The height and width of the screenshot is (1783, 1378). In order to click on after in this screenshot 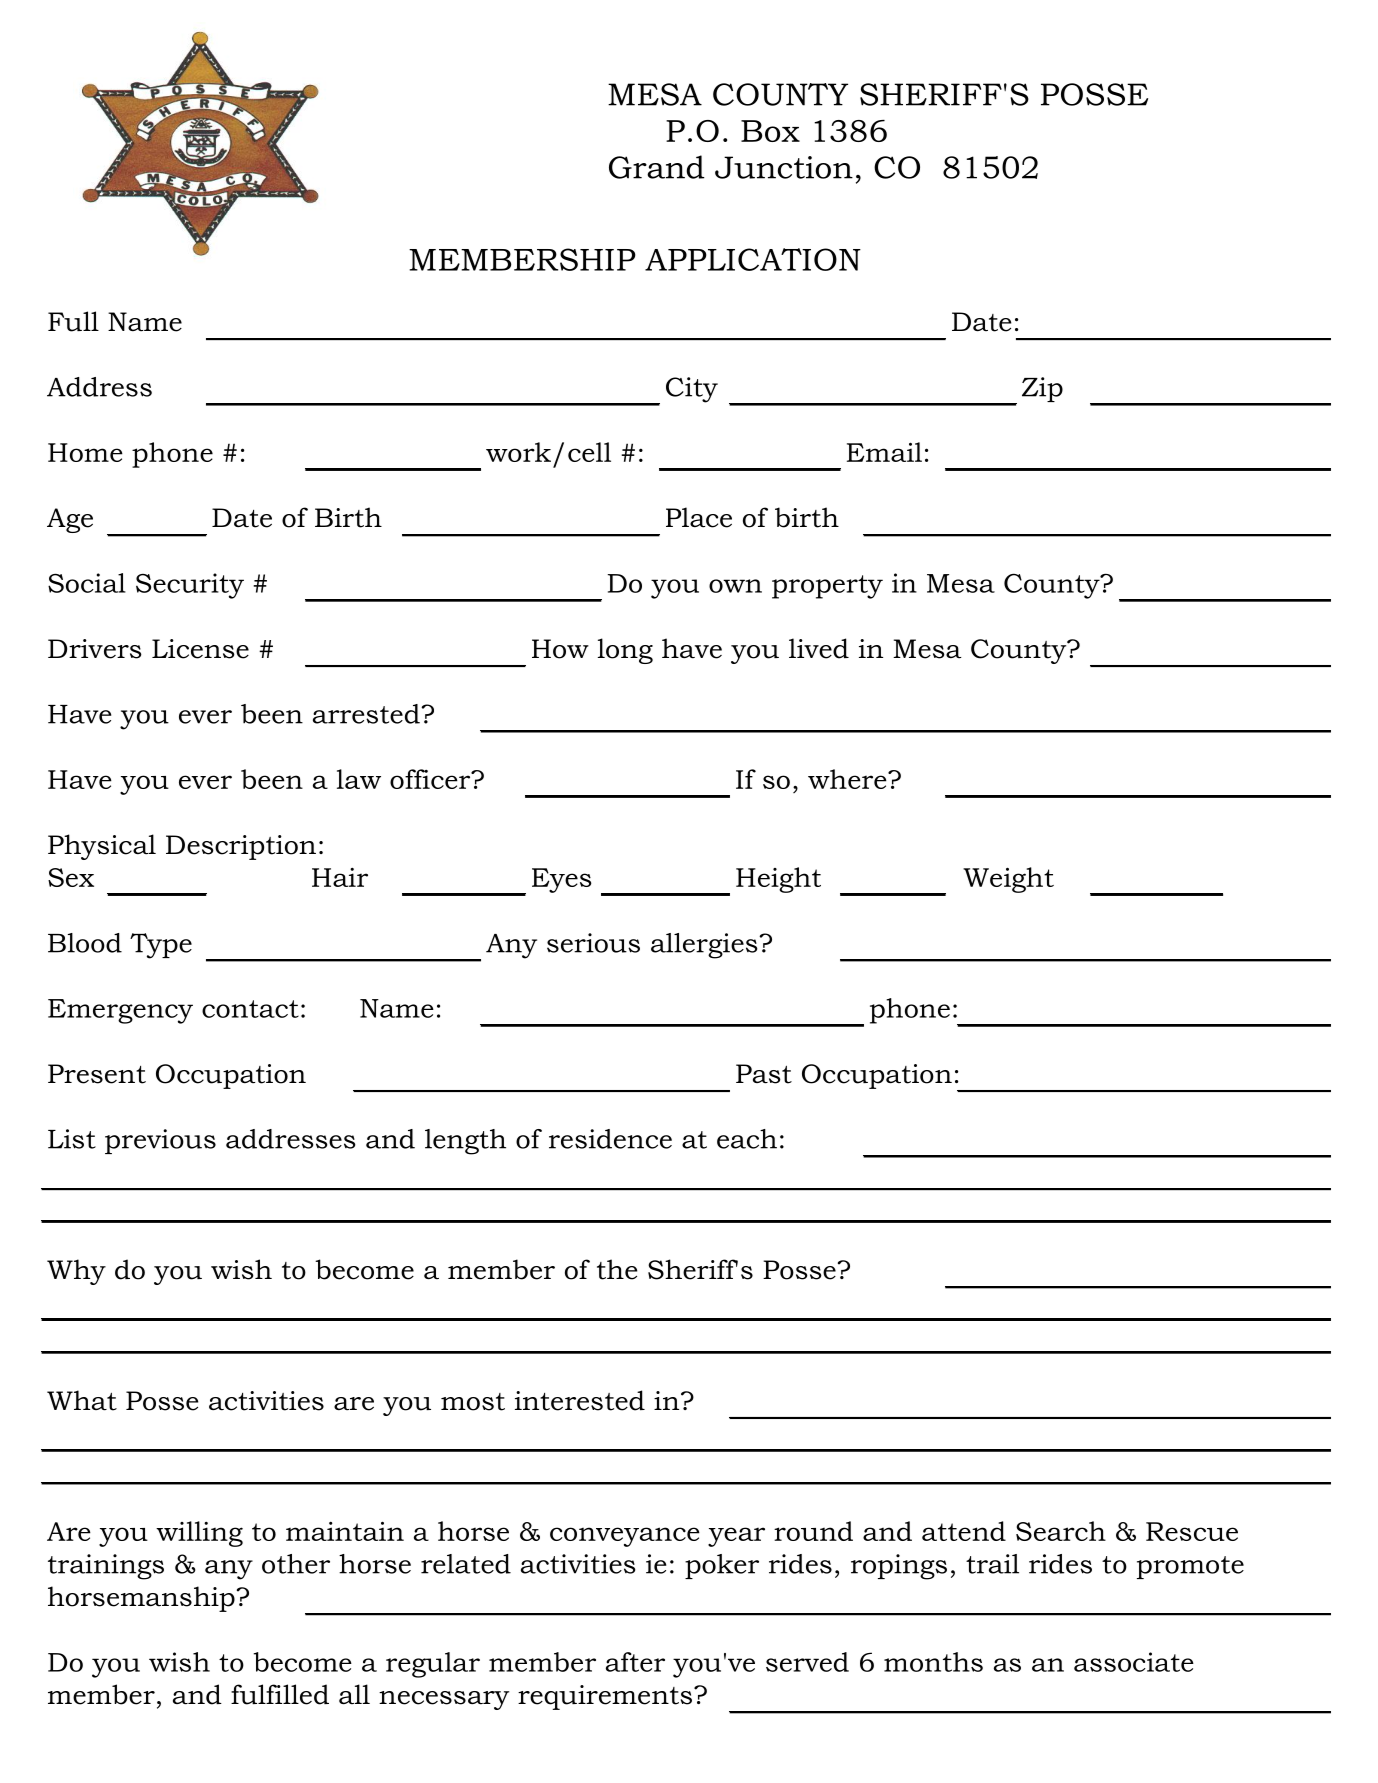, I will do `click(635, 1662)`.
